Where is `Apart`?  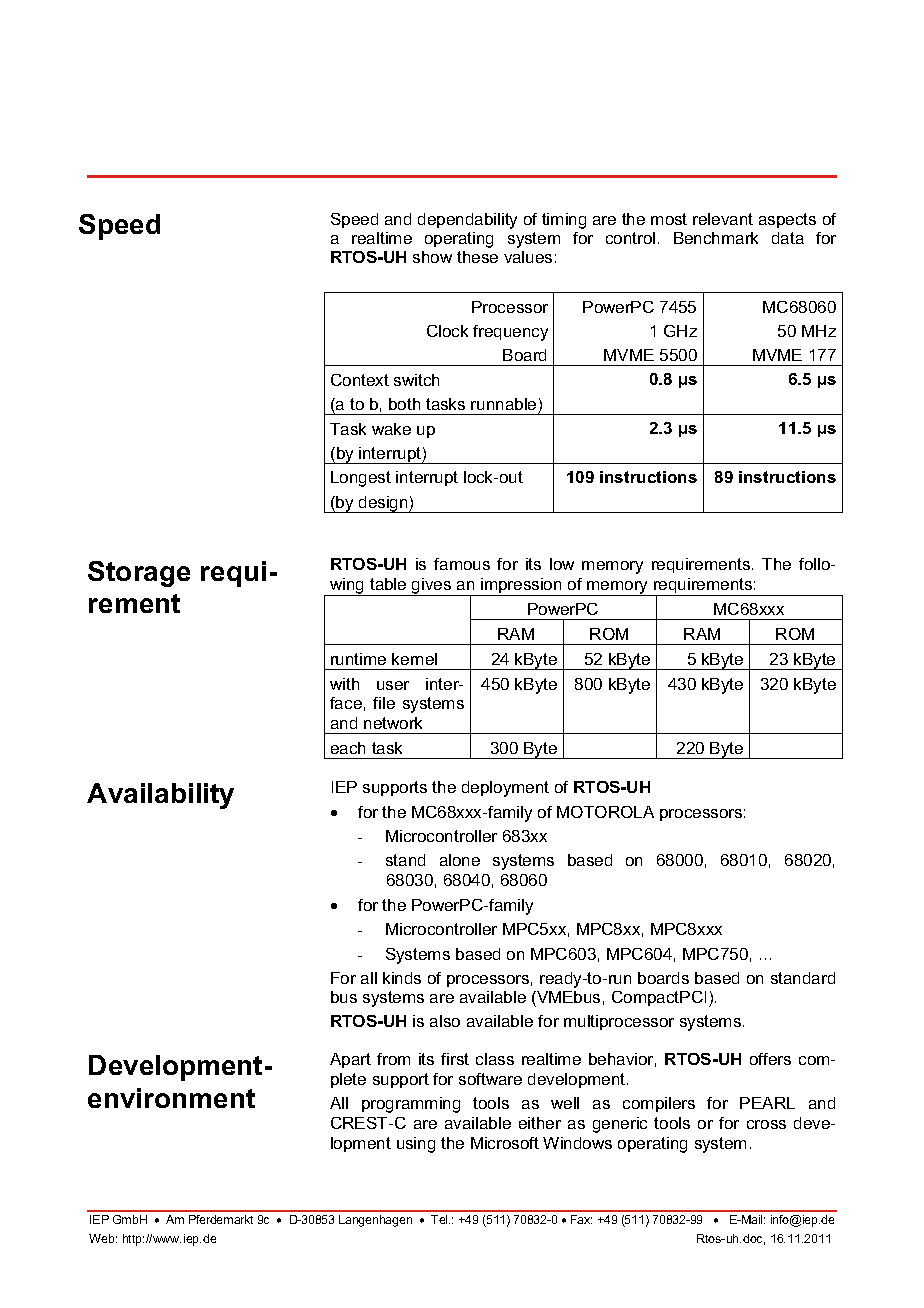 Apart is located at coordinates (350, 1060).
